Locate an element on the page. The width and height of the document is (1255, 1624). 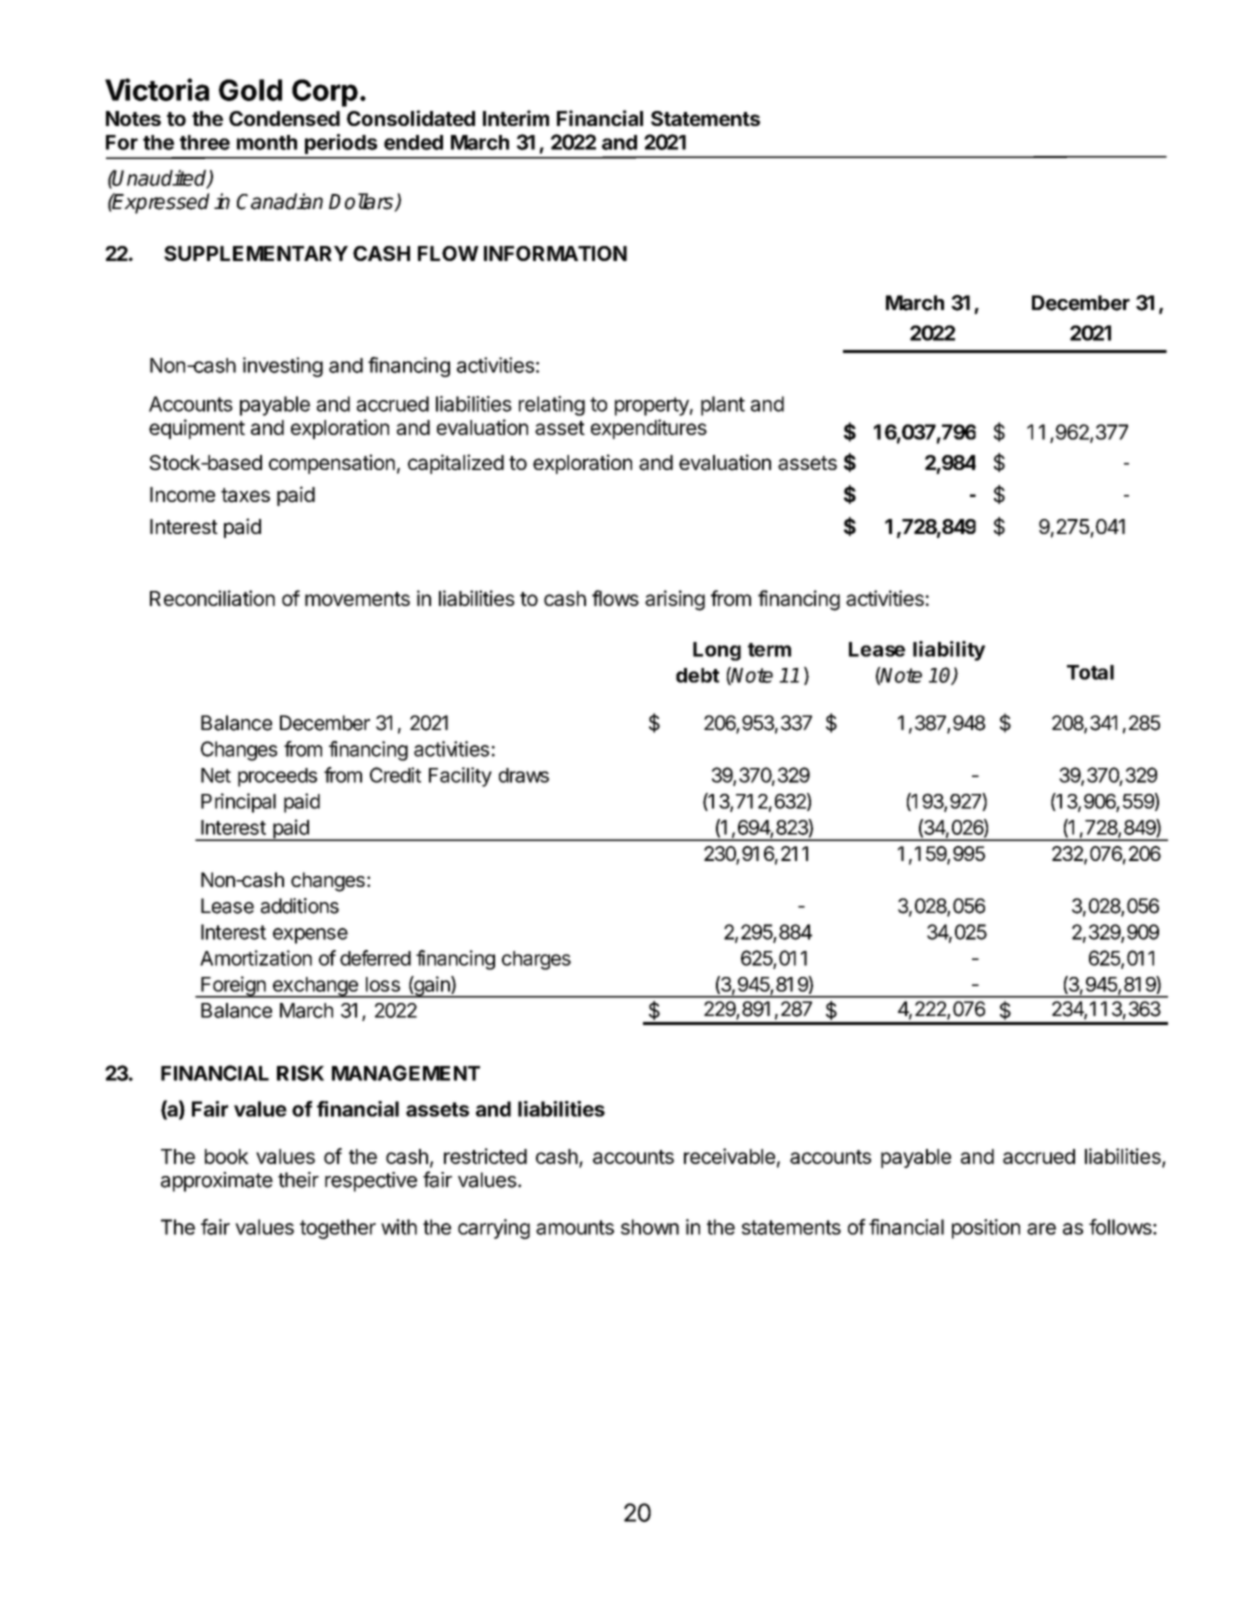
INFORMATION is located at coordinates (555, 253).
